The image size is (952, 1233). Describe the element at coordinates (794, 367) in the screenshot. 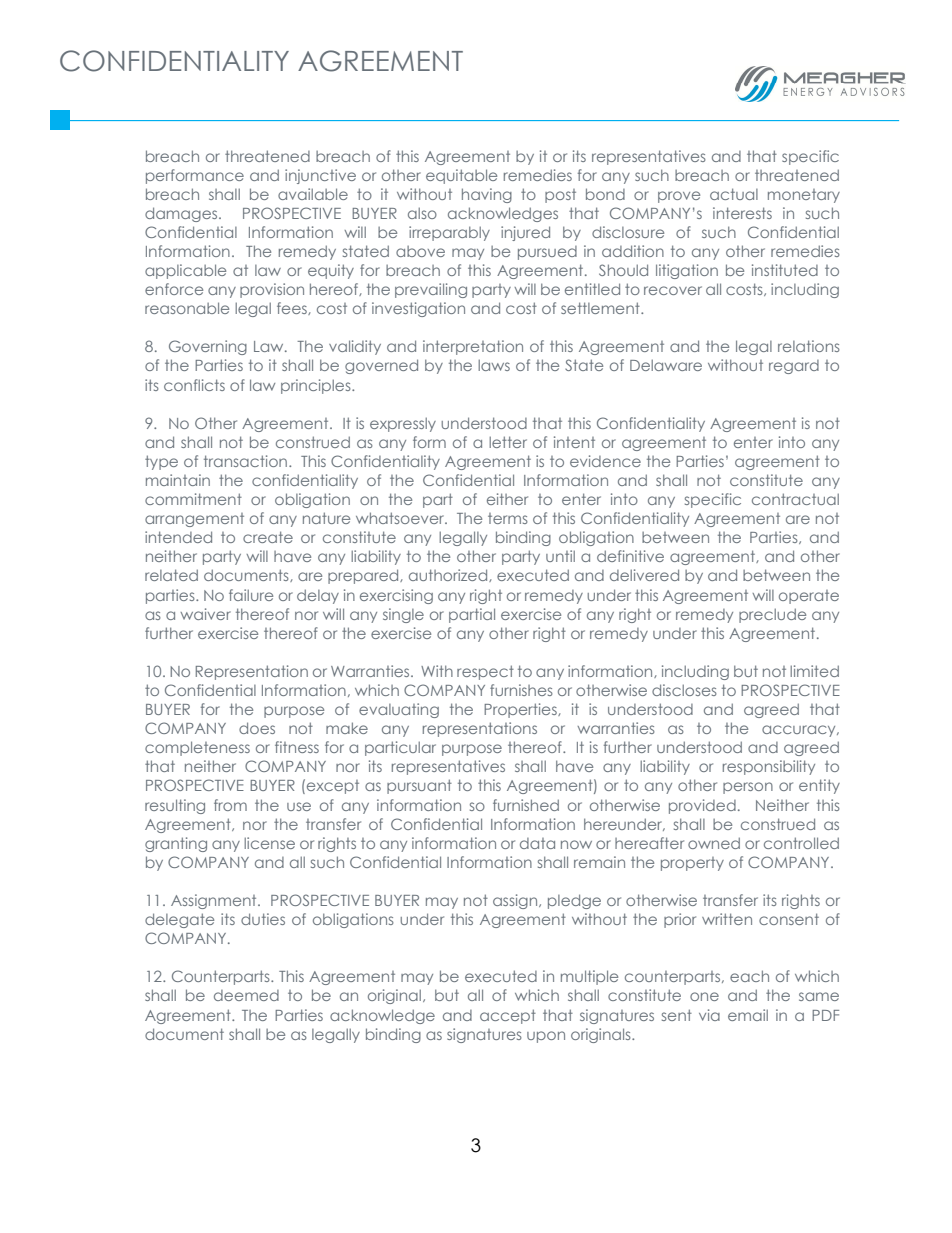

I see `regard` at that location.
